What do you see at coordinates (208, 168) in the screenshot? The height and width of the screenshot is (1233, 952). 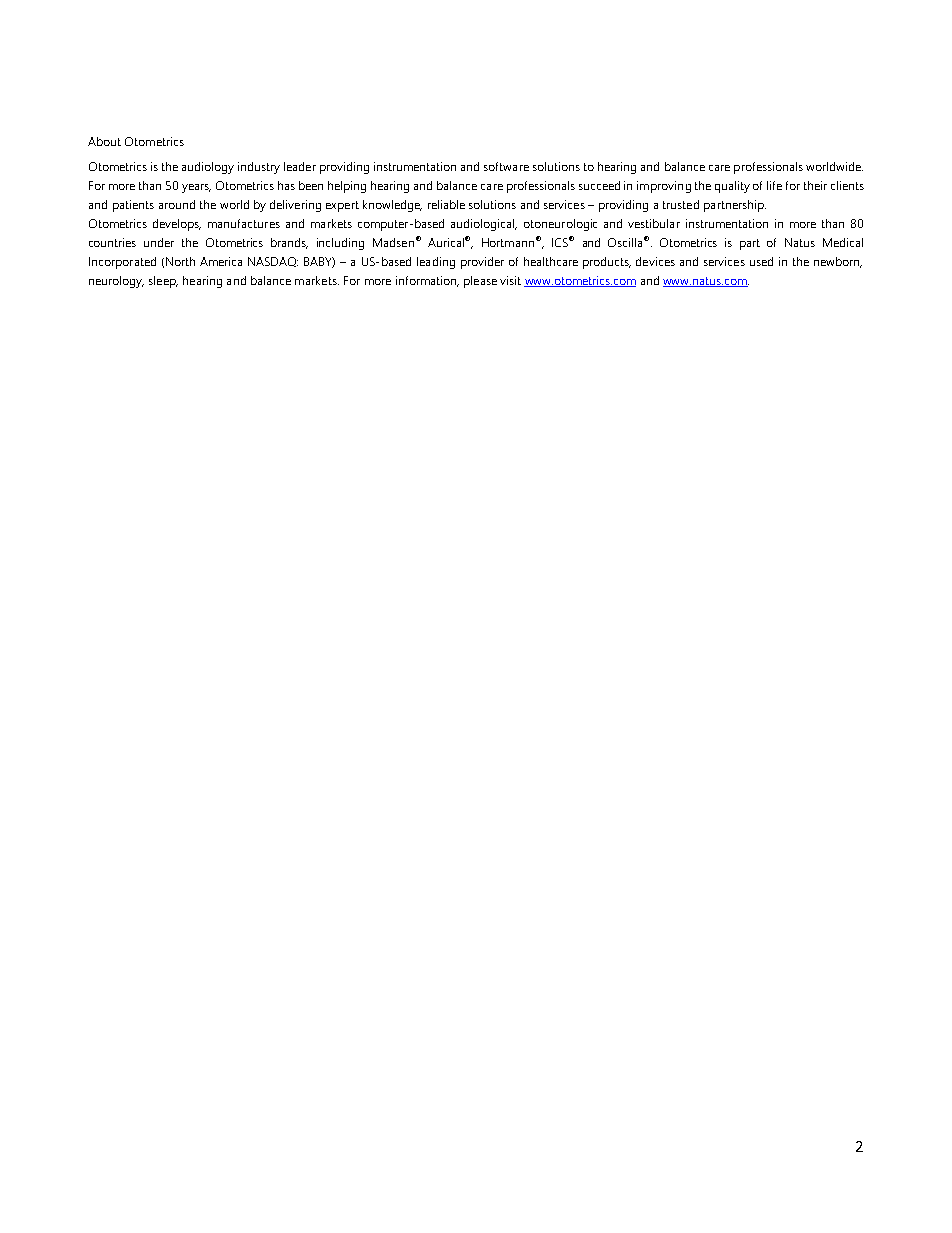 I see `audiology` at bounding box center [208, 168].
